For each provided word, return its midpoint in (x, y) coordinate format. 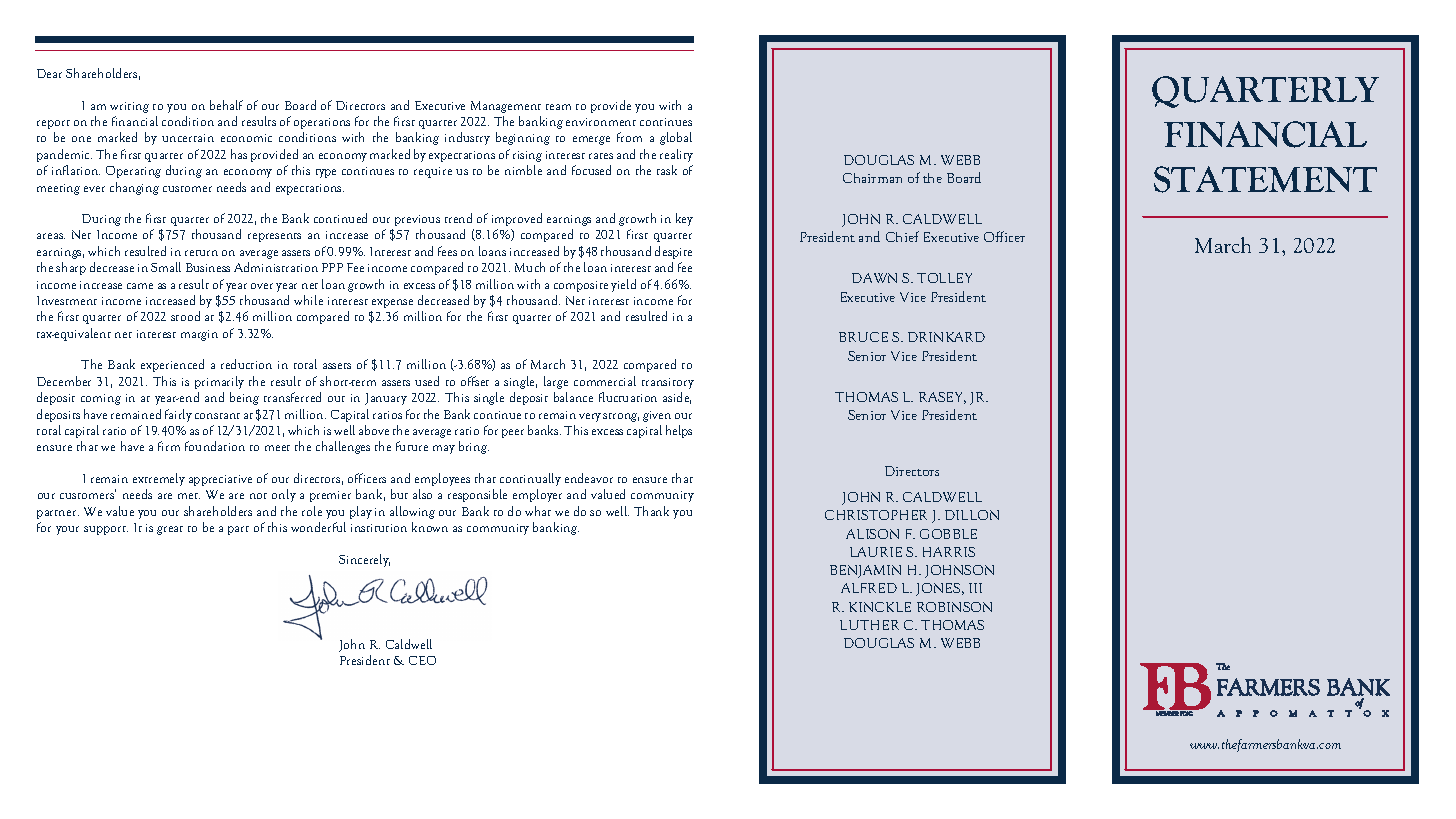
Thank (651, 511)
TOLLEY (944, 278)
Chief (902, 236)
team (558, 107)
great (170, 530)
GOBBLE (948, 534)
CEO (422, 660)
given (657, 416)
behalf (226, 105)
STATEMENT (1265, 179)
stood (185, 316)
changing (134, 188)
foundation (215, 446)
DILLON (972, 515)
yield (623, 285)
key (684, 219)
